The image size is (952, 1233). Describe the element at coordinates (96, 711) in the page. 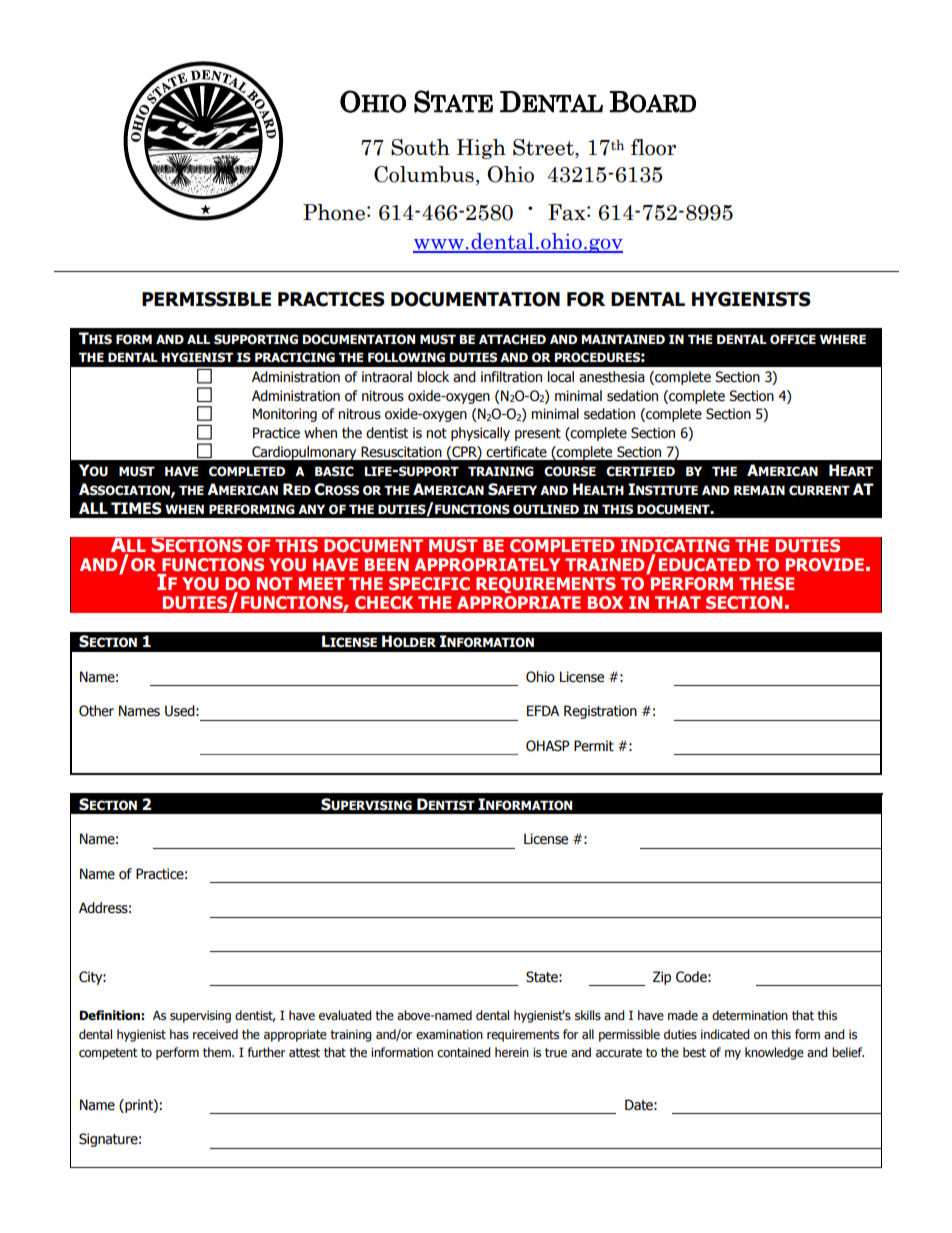

I see `Other` at that location.
